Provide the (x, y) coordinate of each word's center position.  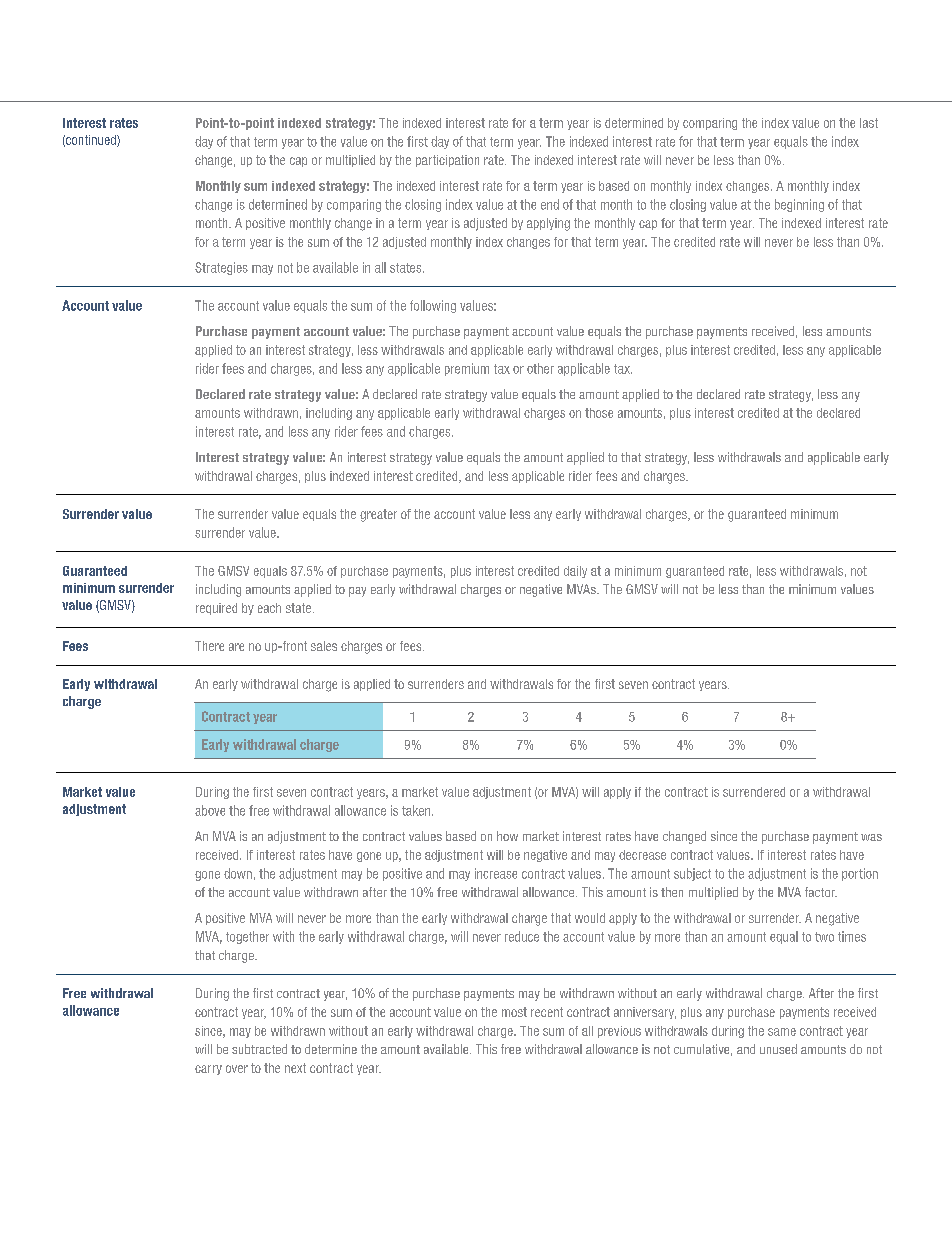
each (269, 608)
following (433, 306)
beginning (799, 205)
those (599, 413)
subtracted (259, 1049)
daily (575, 572)
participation (447, 161)
